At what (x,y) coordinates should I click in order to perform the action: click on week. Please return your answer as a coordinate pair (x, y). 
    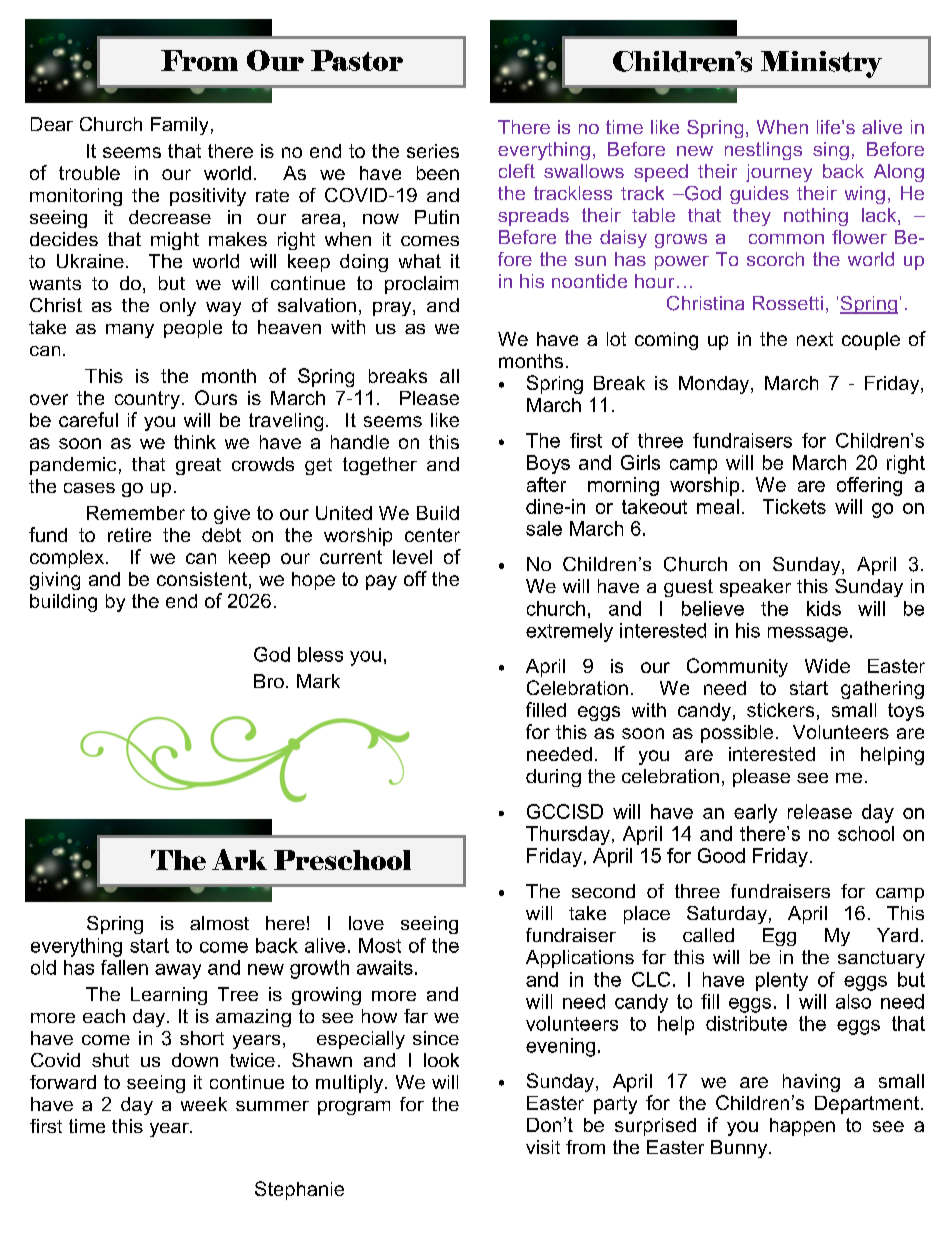
    Looking at the image, I should click on (204, 1104).
